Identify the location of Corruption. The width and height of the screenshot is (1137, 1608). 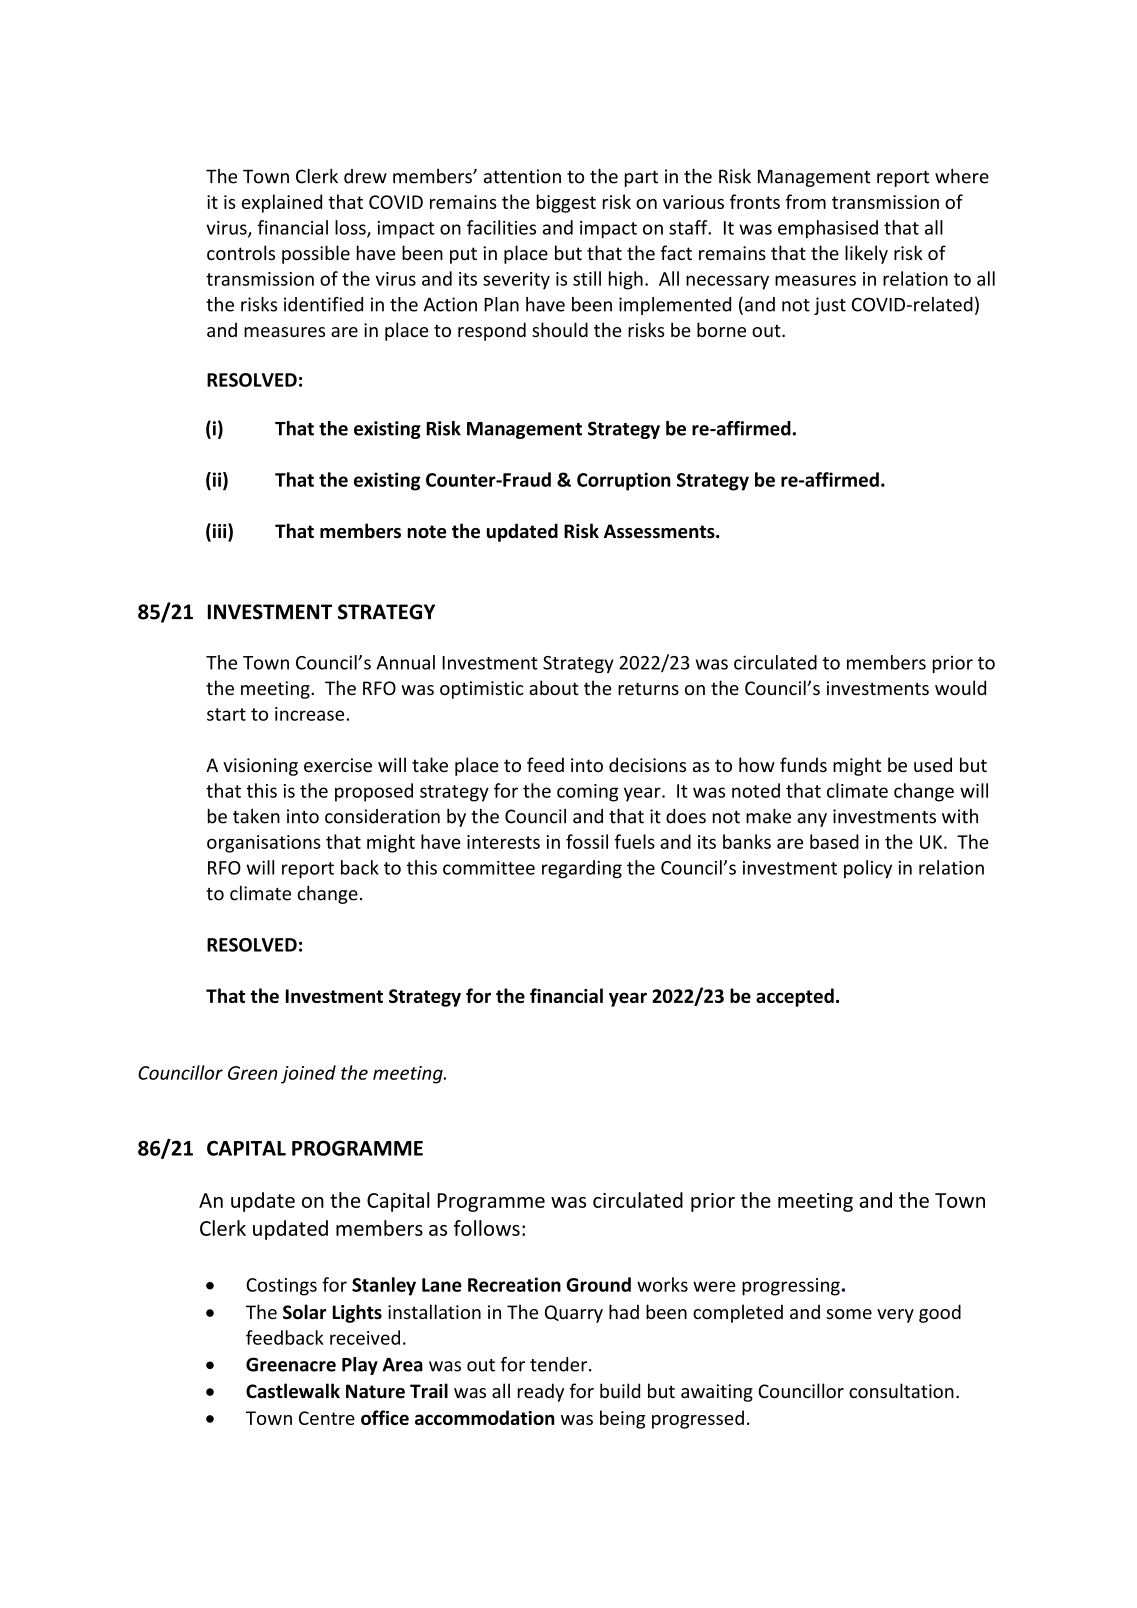
(624, 481).
